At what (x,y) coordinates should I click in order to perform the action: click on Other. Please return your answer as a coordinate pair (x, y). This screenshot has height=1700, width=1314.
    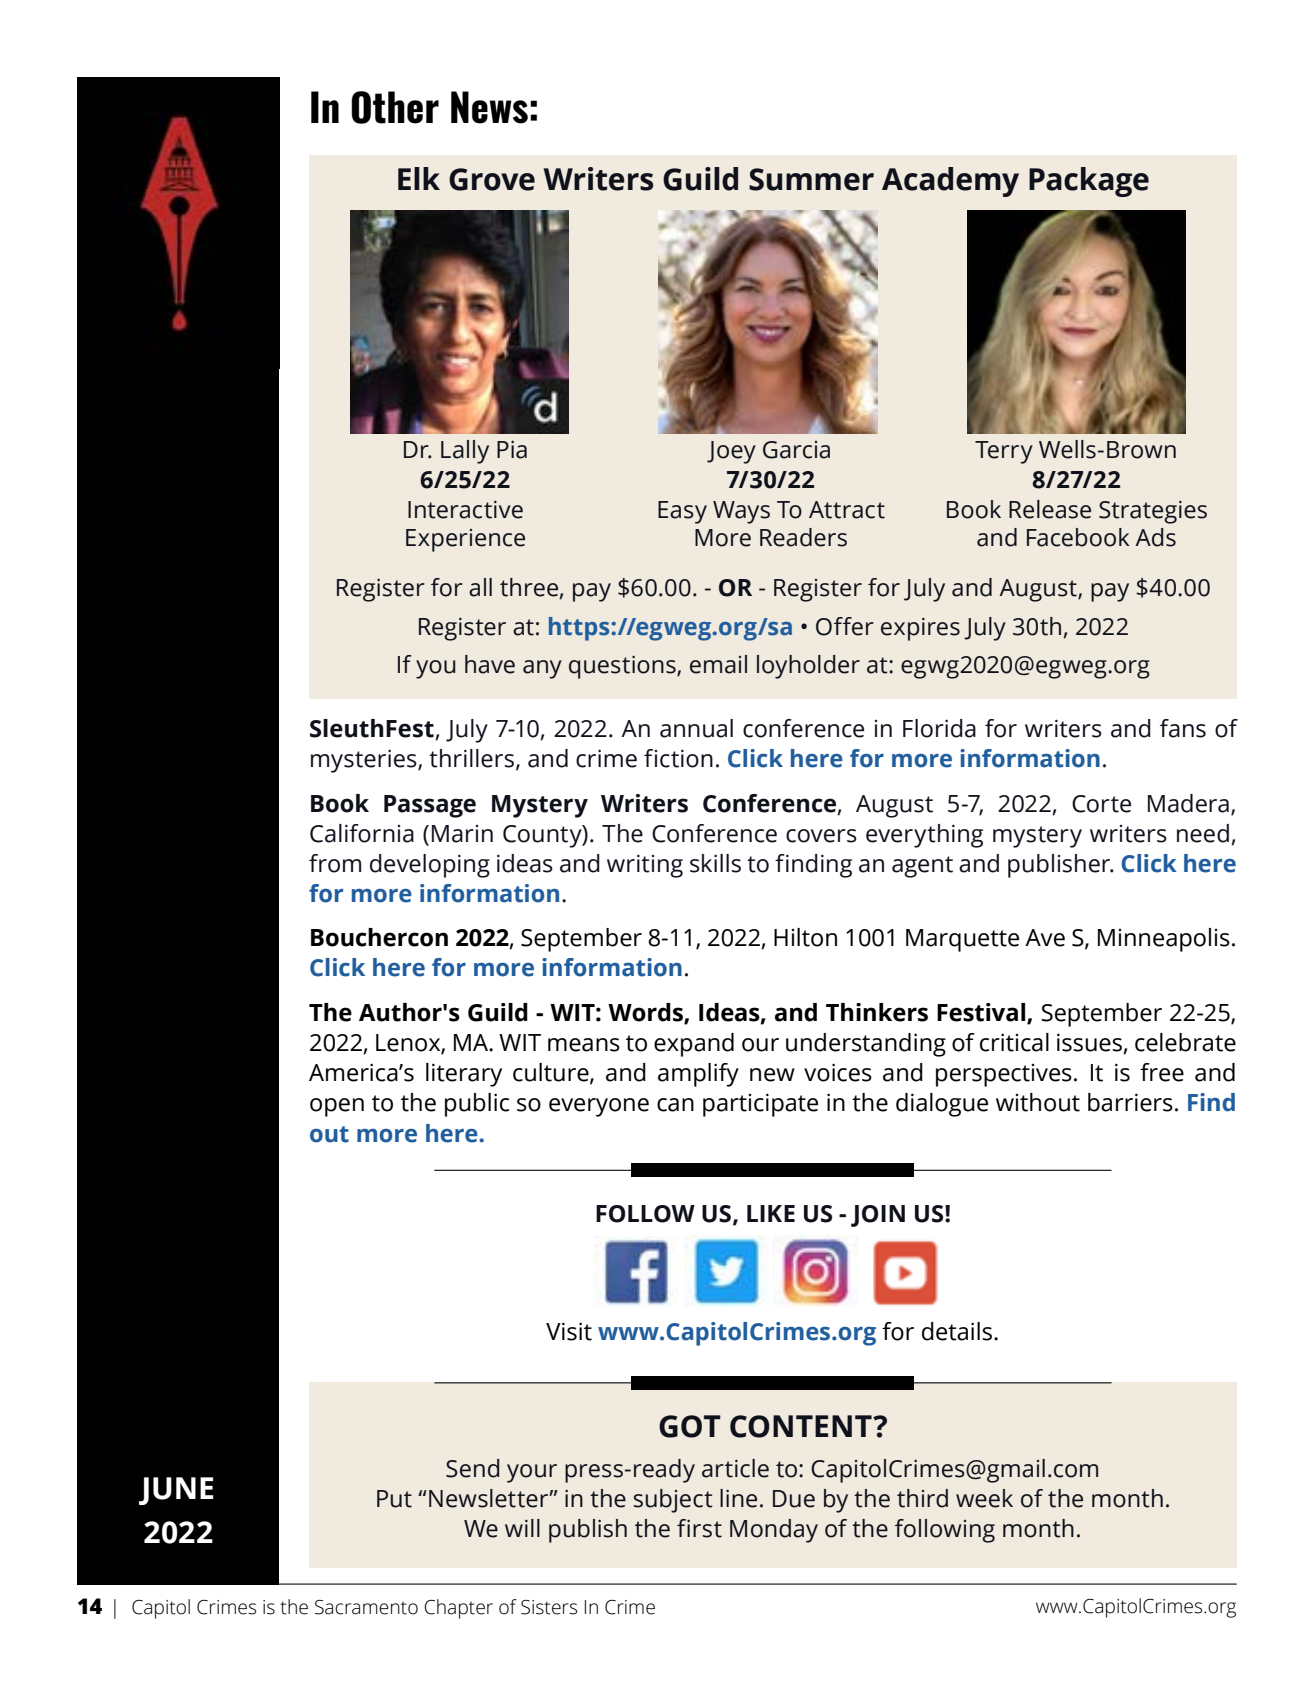
    Looking at the image, I should click on (395, 107).
